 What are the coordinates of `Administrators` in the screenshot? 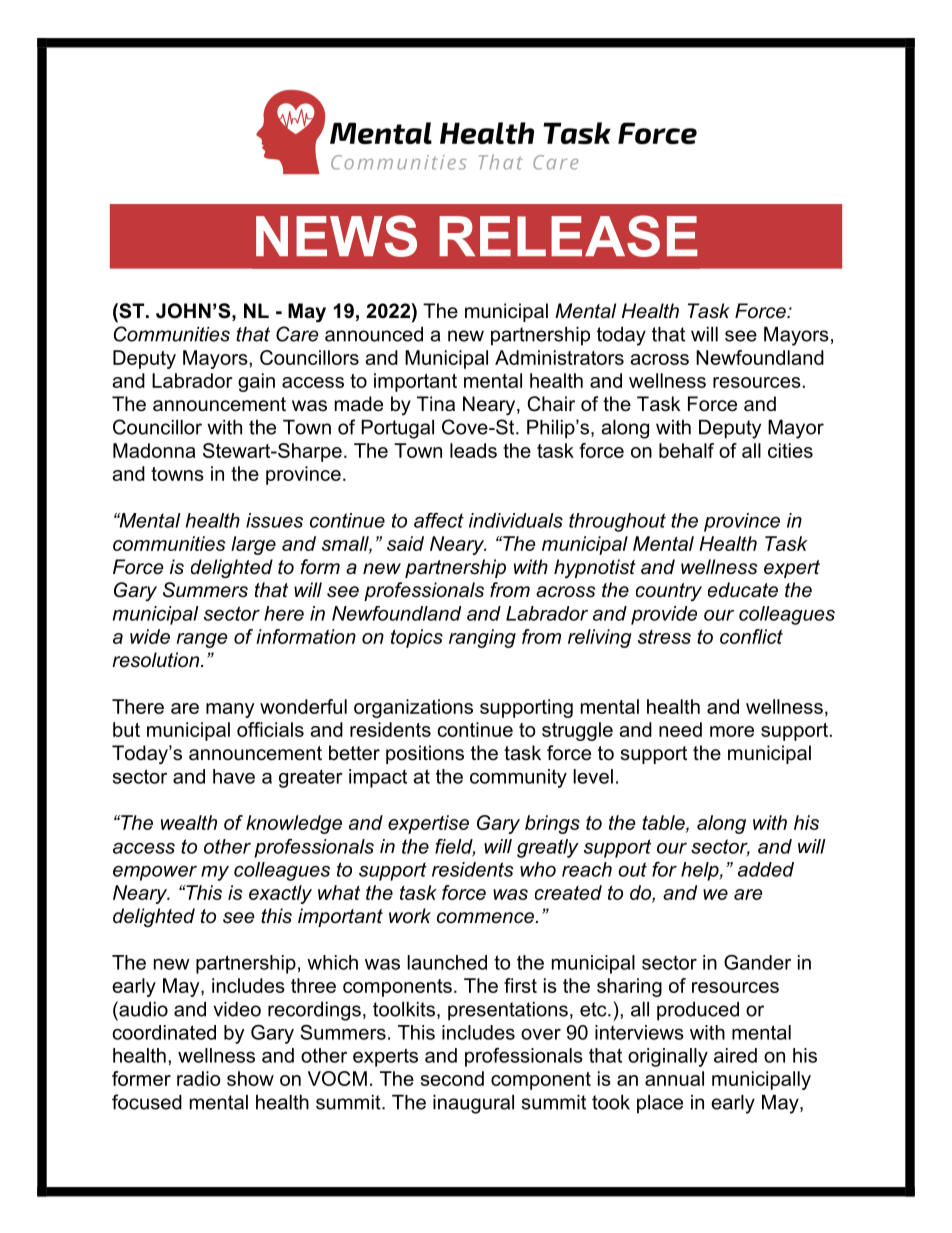 It's located at (559, 357).
